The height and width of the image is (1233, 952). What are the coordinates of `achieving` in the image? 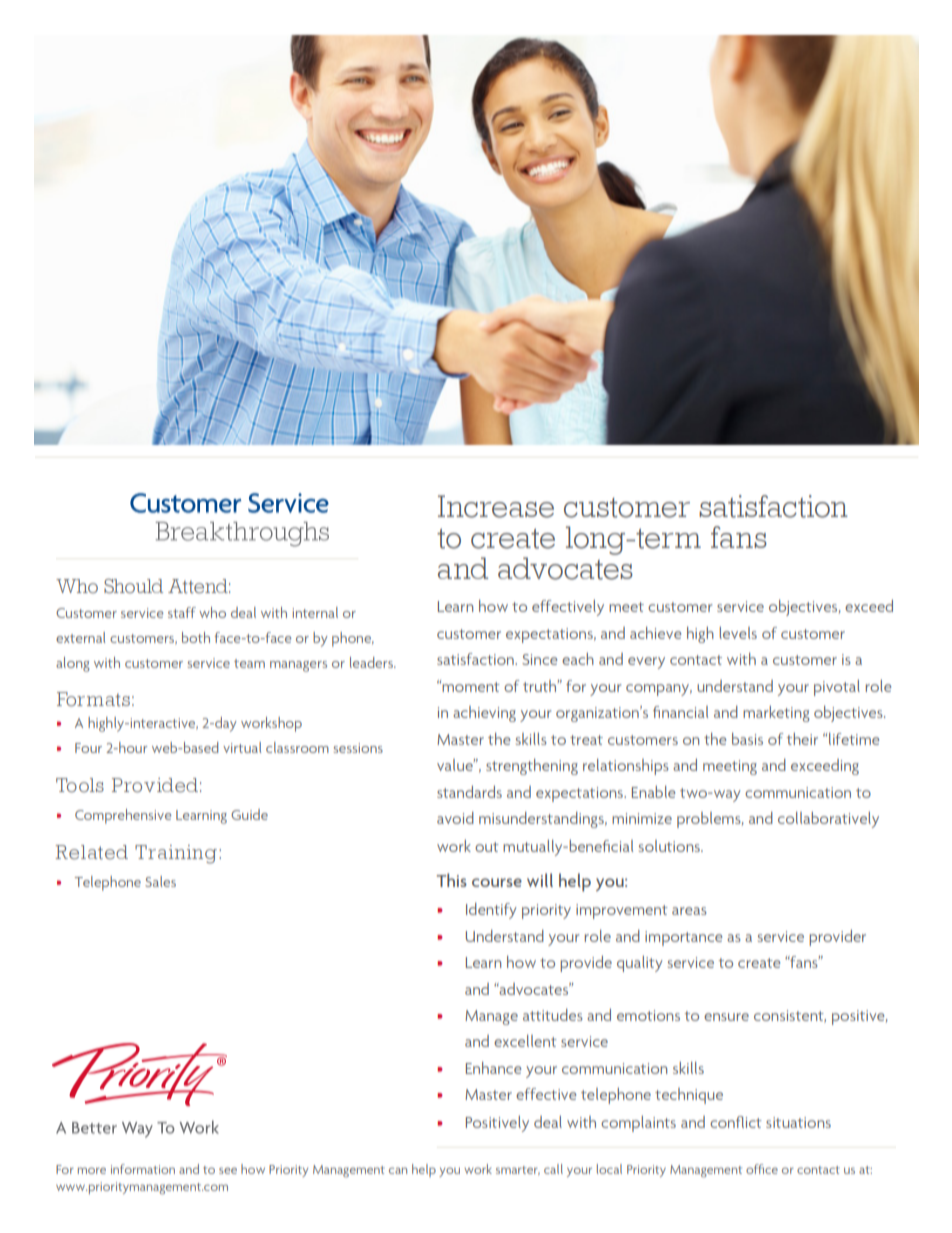 It's located at (484, 714).
